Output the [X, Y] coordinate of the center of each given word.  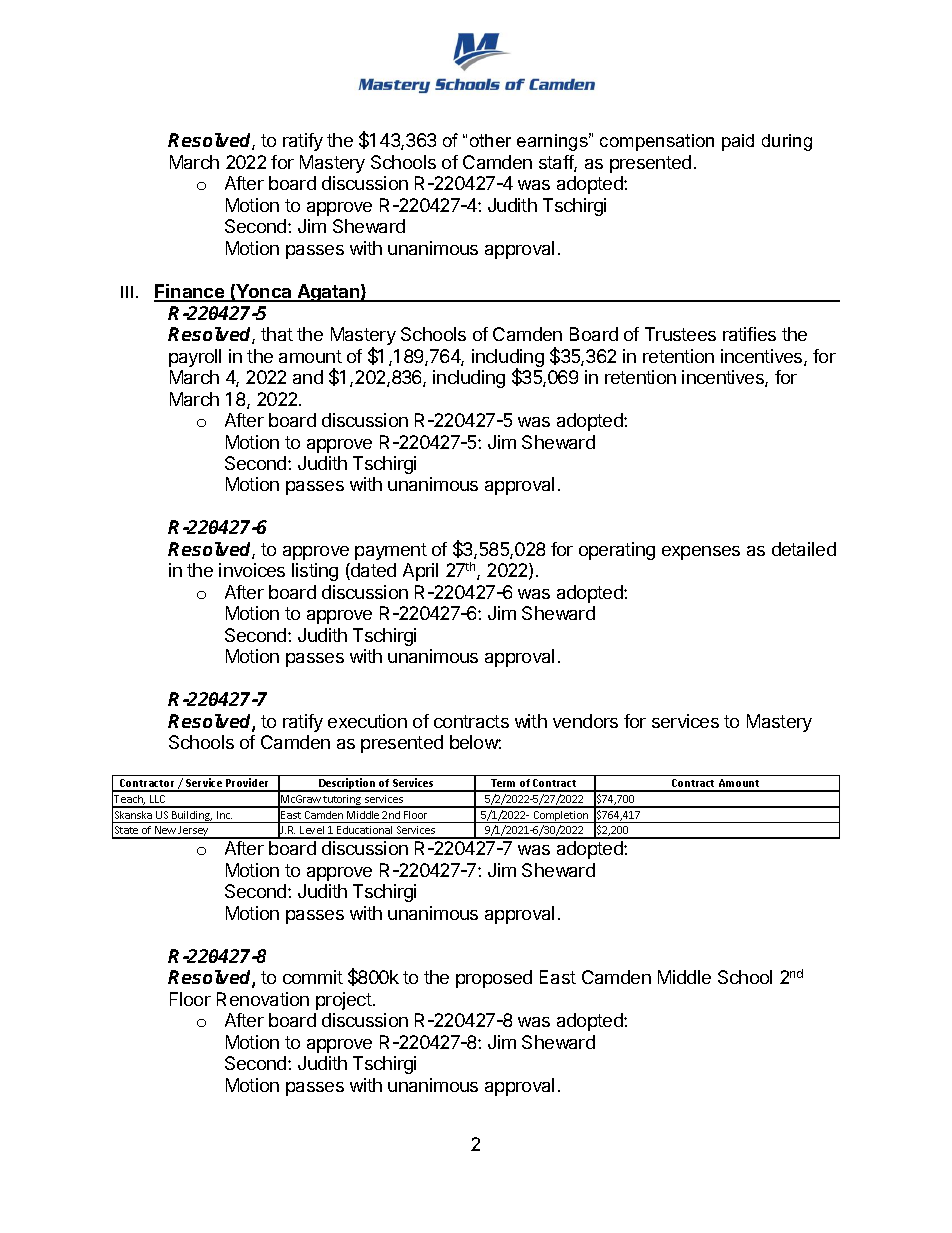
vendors [585, 721]
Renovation [263, 999]
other [490, 140]
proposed [494, 979]
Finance [190, 292]
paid [738, 142]
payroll [195, 358]
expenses [701, 553]
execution [367, 721]
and [308, 377]
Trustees [680, 334]
